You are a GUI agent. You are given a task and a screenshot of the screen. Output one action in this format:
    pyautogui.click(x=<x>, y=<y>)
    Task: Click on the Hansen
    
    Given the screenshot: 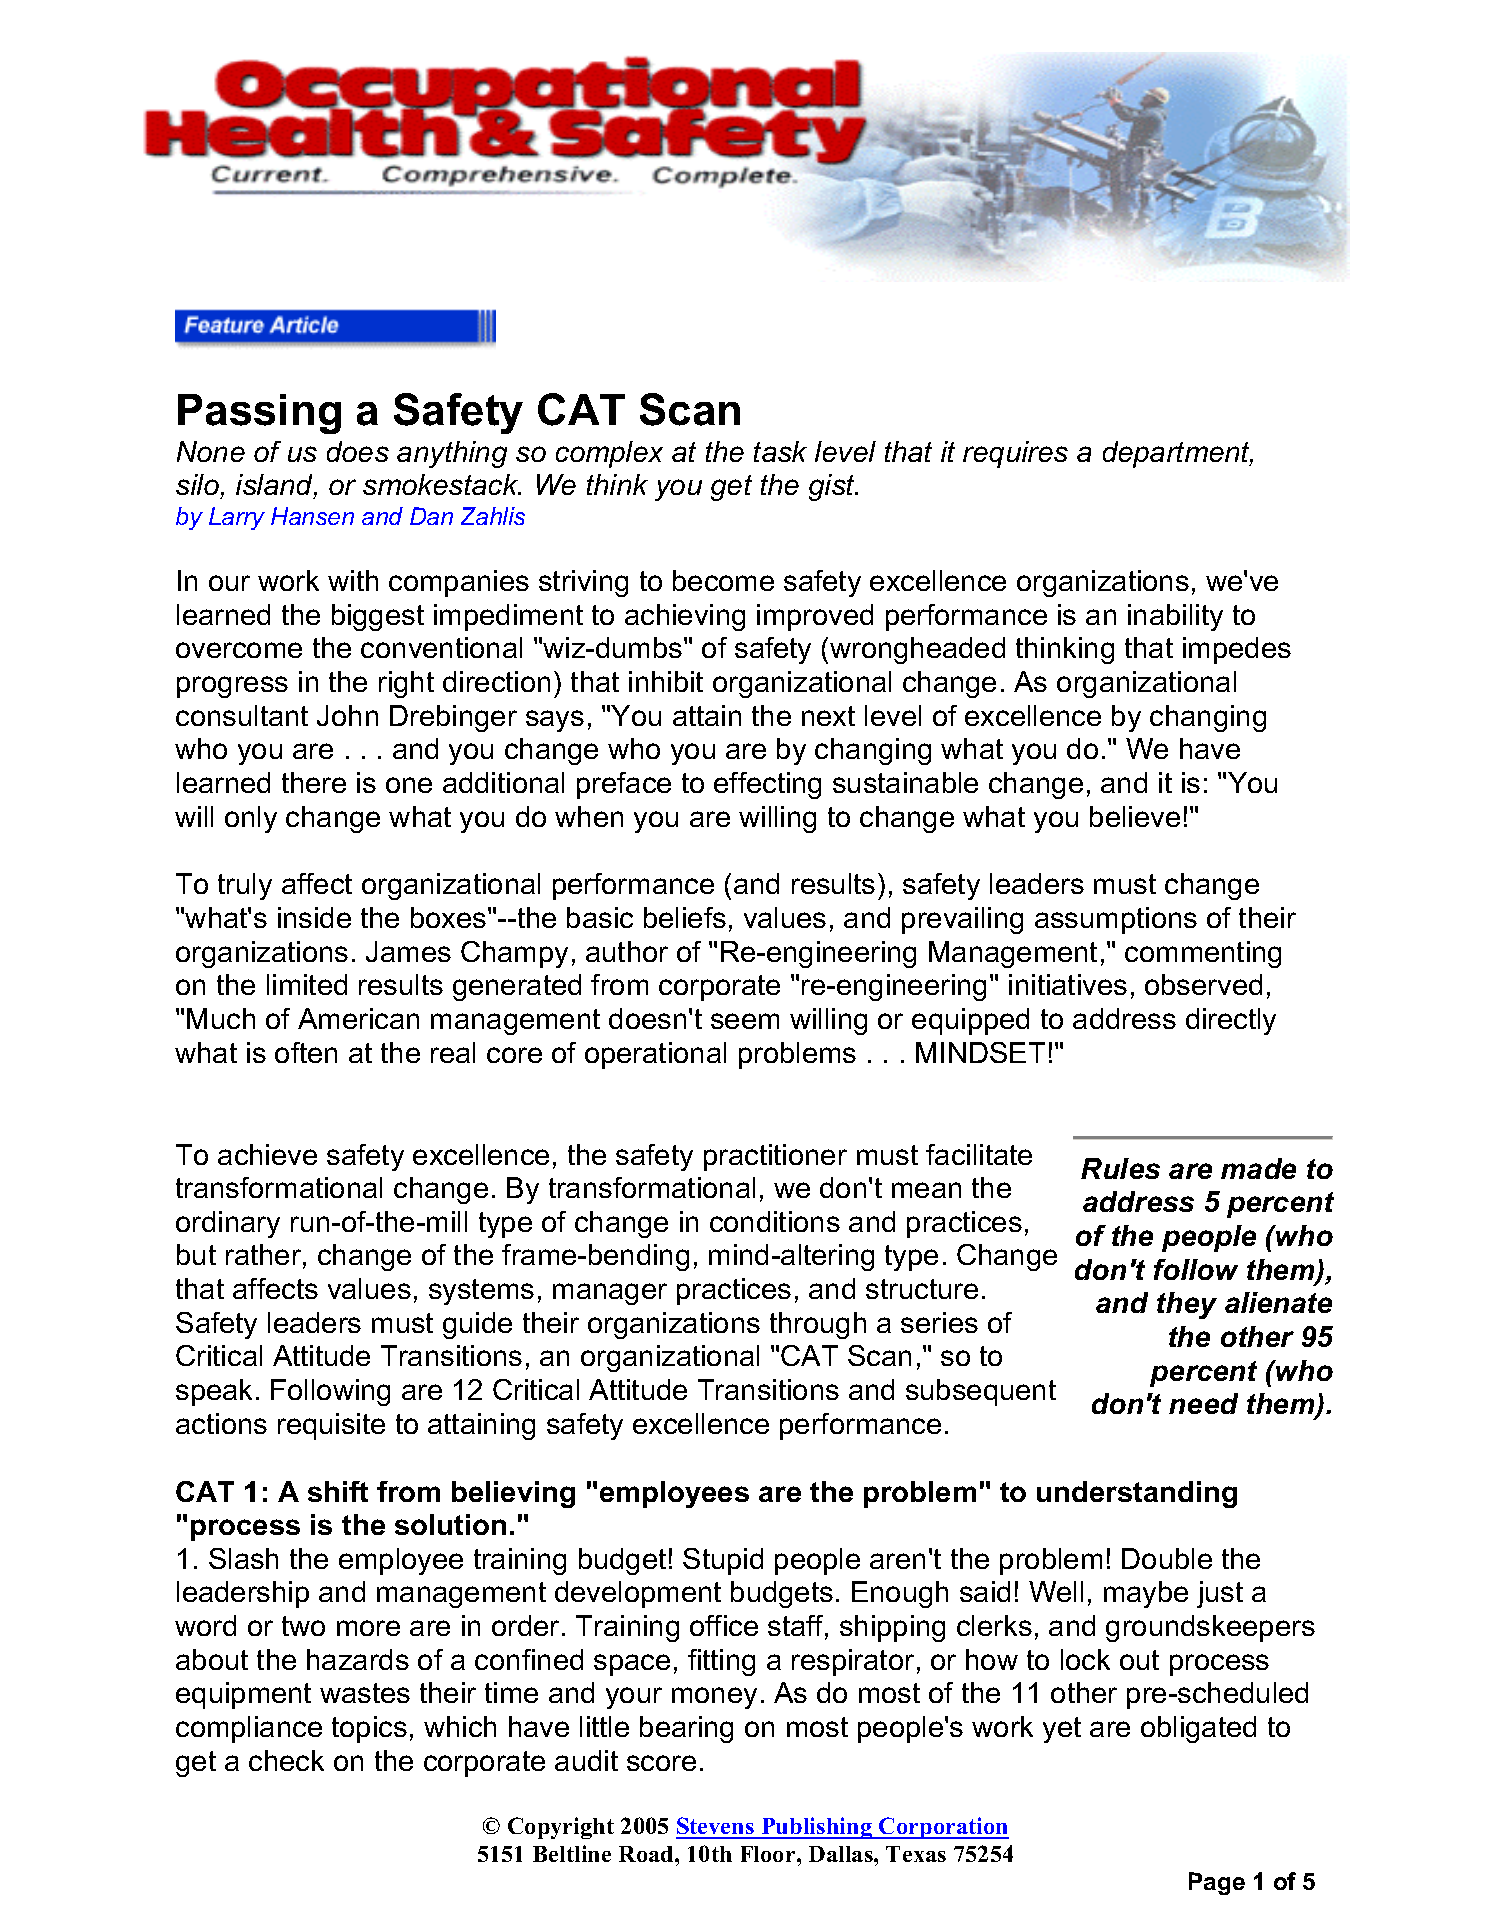 What is the action you would take?
    pyautogui.click(x=312, y=516)
